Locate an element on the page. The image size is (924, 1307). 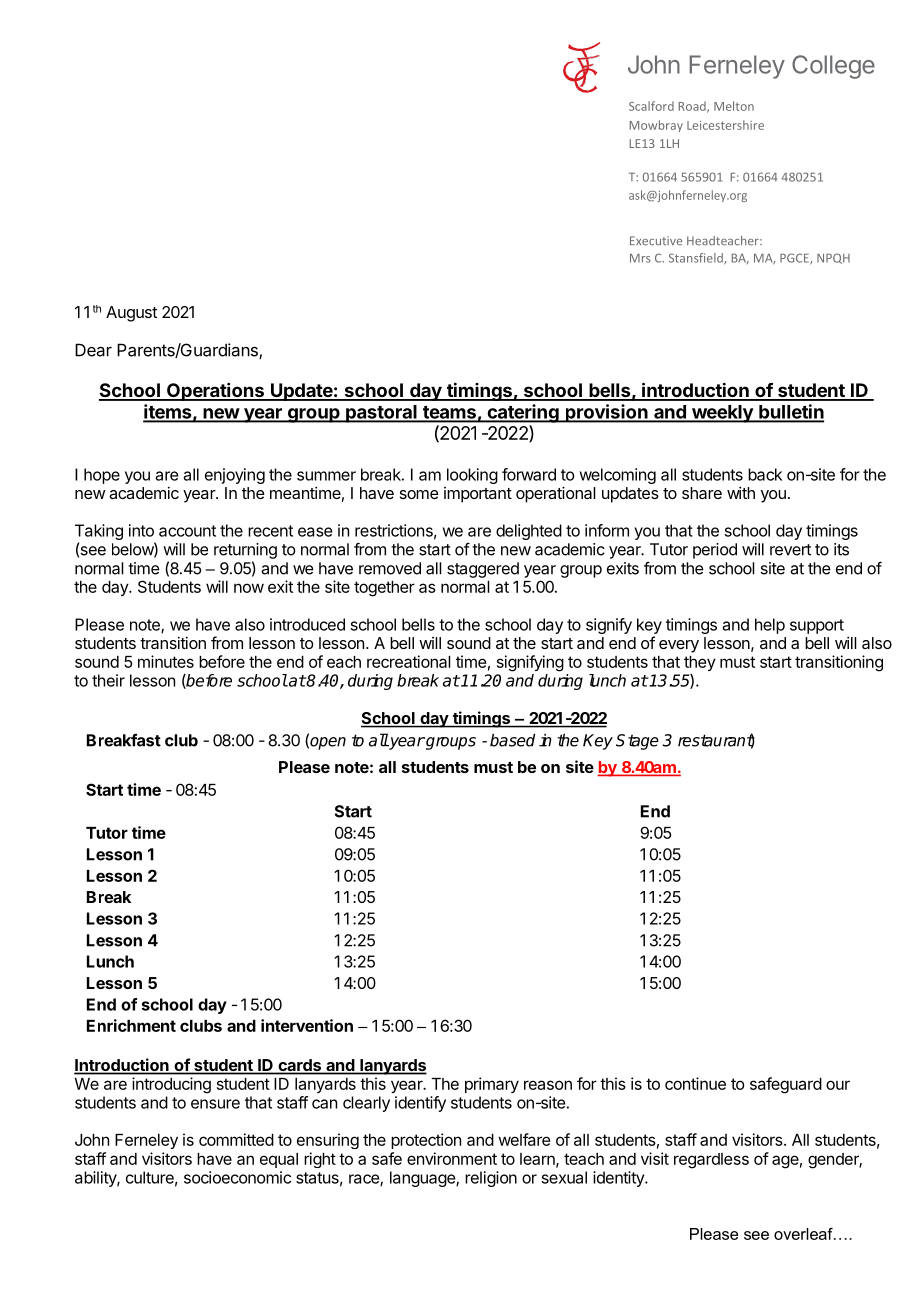
important is located at coordinates (478, 495).
